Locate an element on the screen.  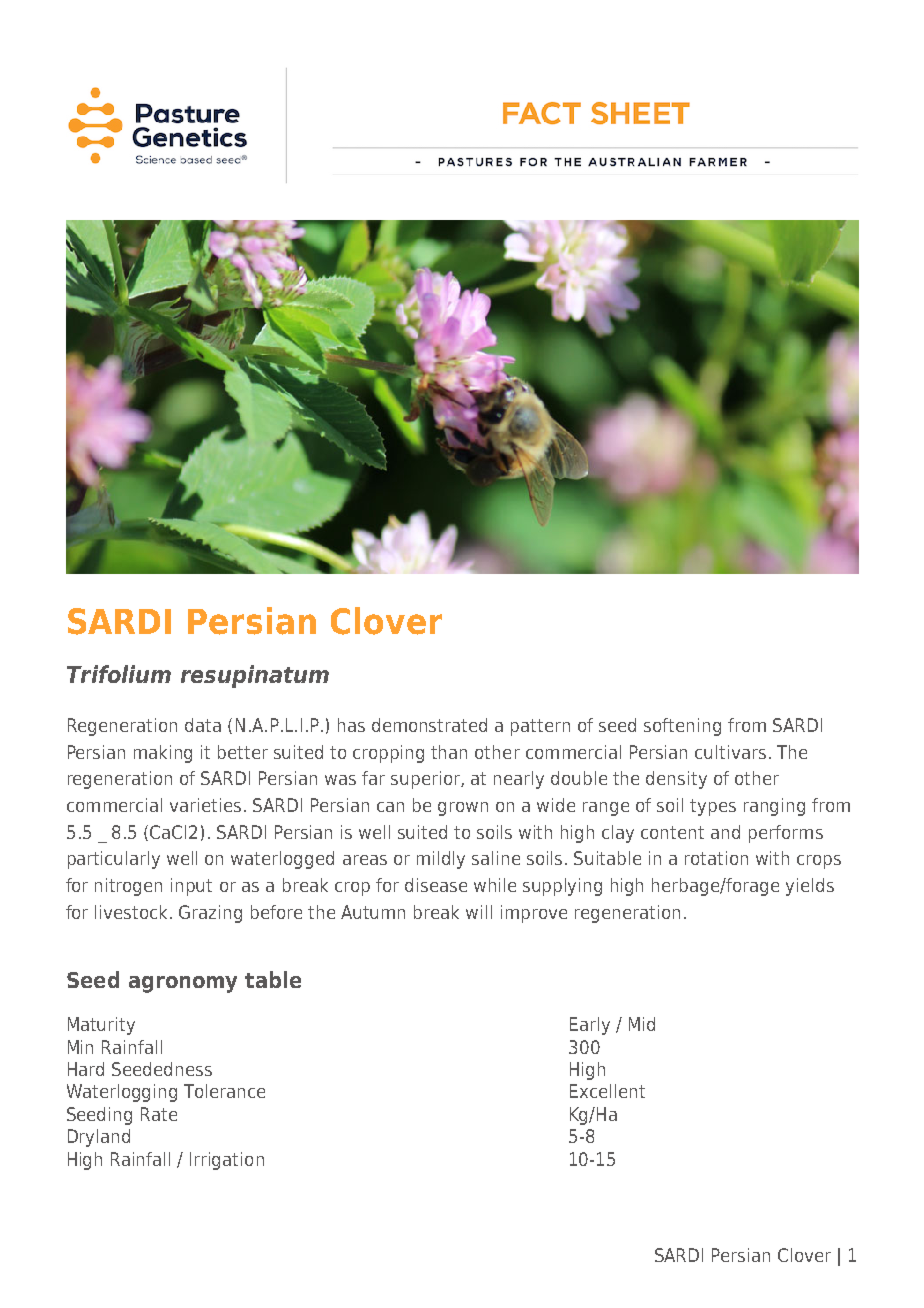
varieties is located at coordinates (205, 805).
